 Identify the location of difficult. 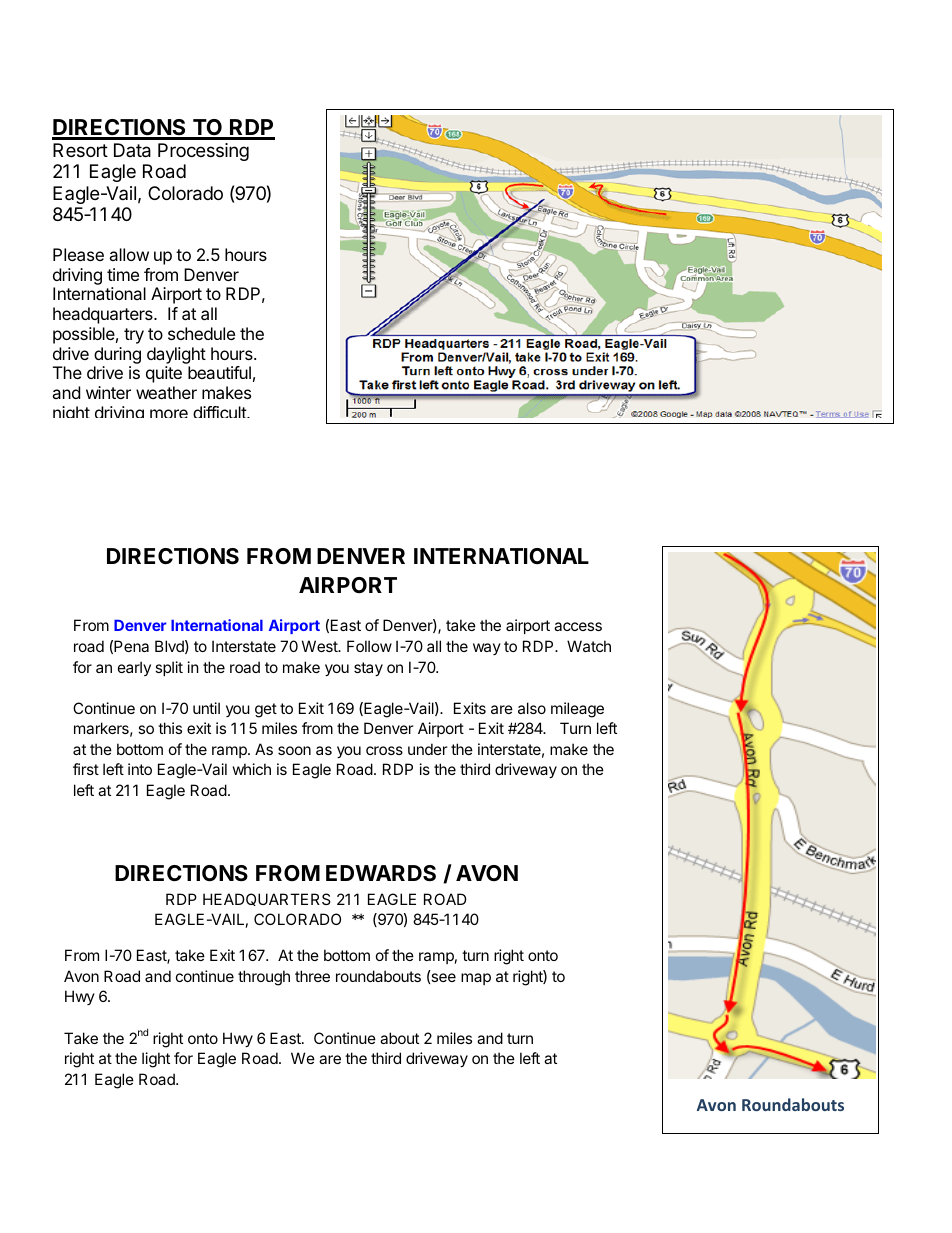
(220, 412).
